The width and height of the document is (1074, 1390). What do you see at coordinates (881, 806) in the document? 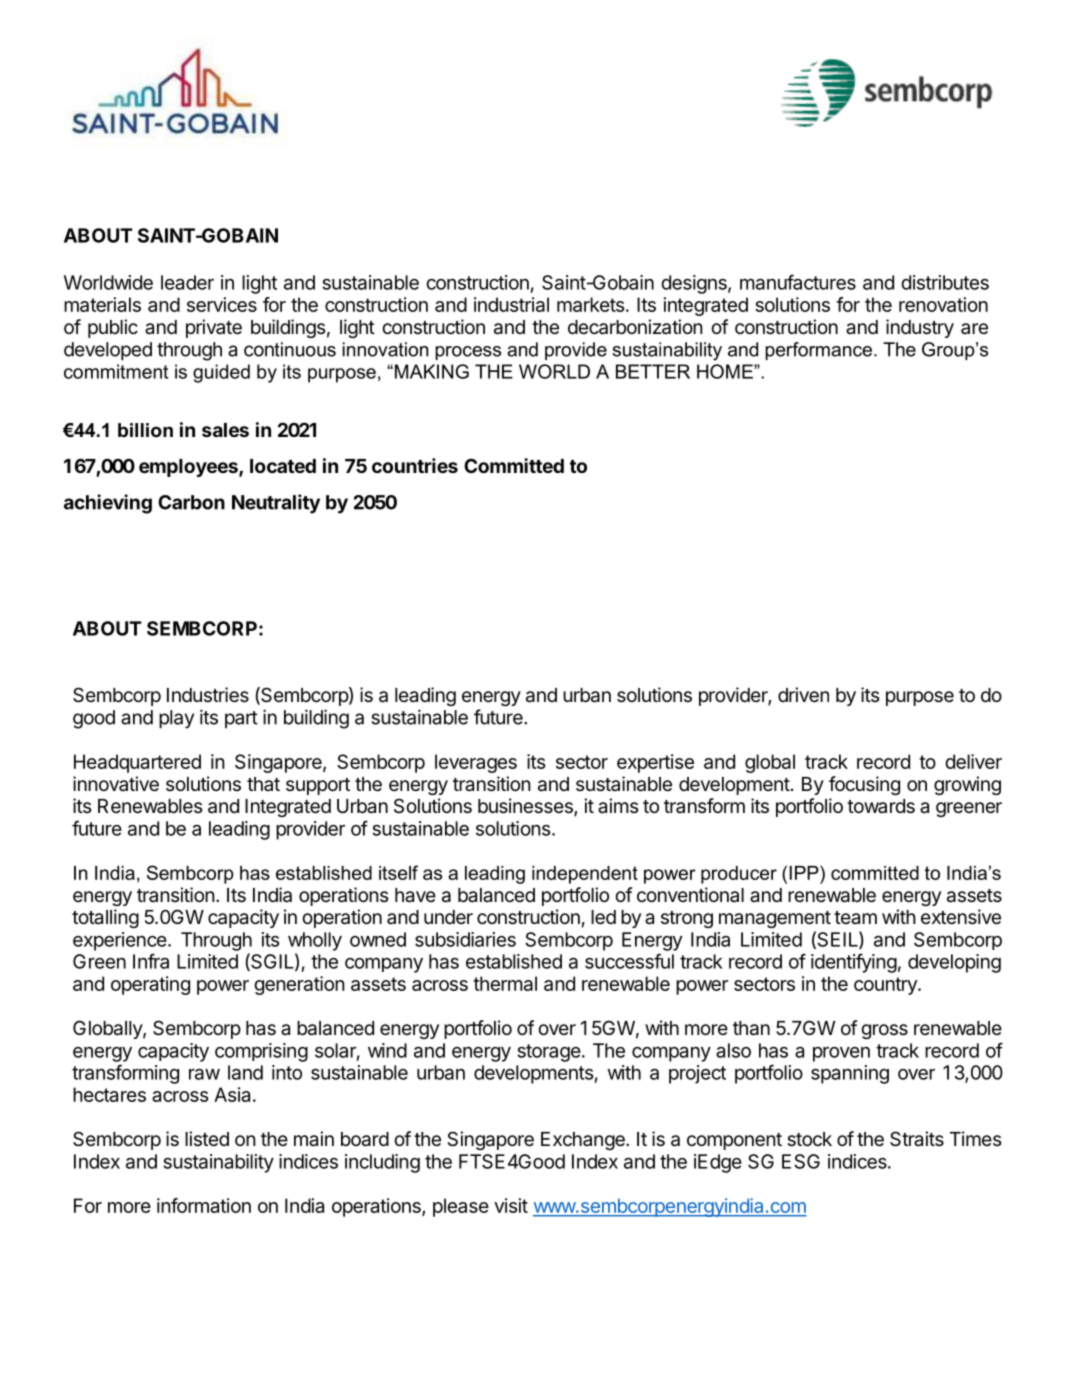
I see `towards` at bounding box center [881, 806].
